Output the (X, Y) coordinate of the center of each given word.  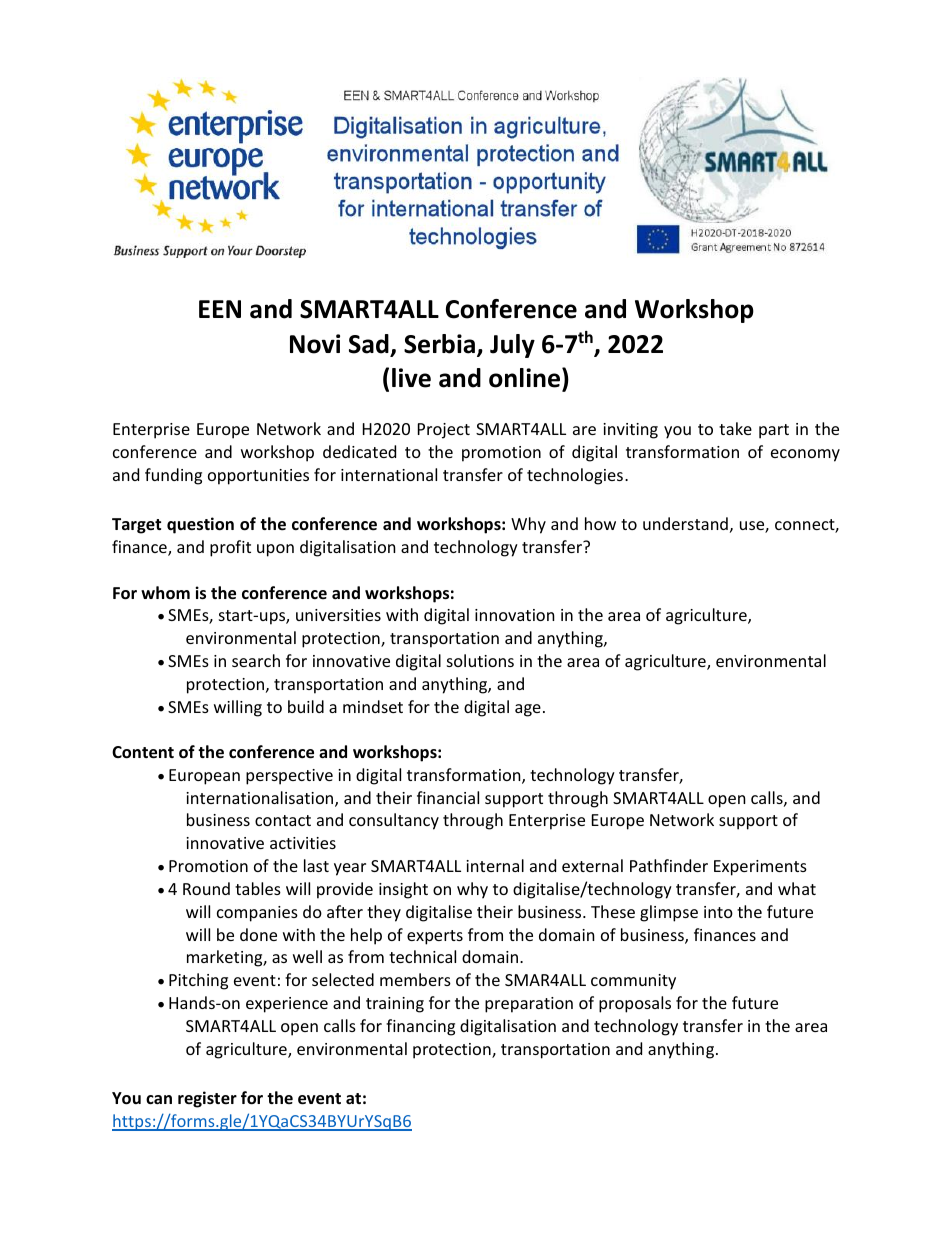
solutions (480, 660)
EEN (220, 309)
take (735, 428)
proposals (635, 1004)
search (256, 660)
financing (420, 1027)
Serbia (441, 345)
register (207, 1099)
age (528, 710)
